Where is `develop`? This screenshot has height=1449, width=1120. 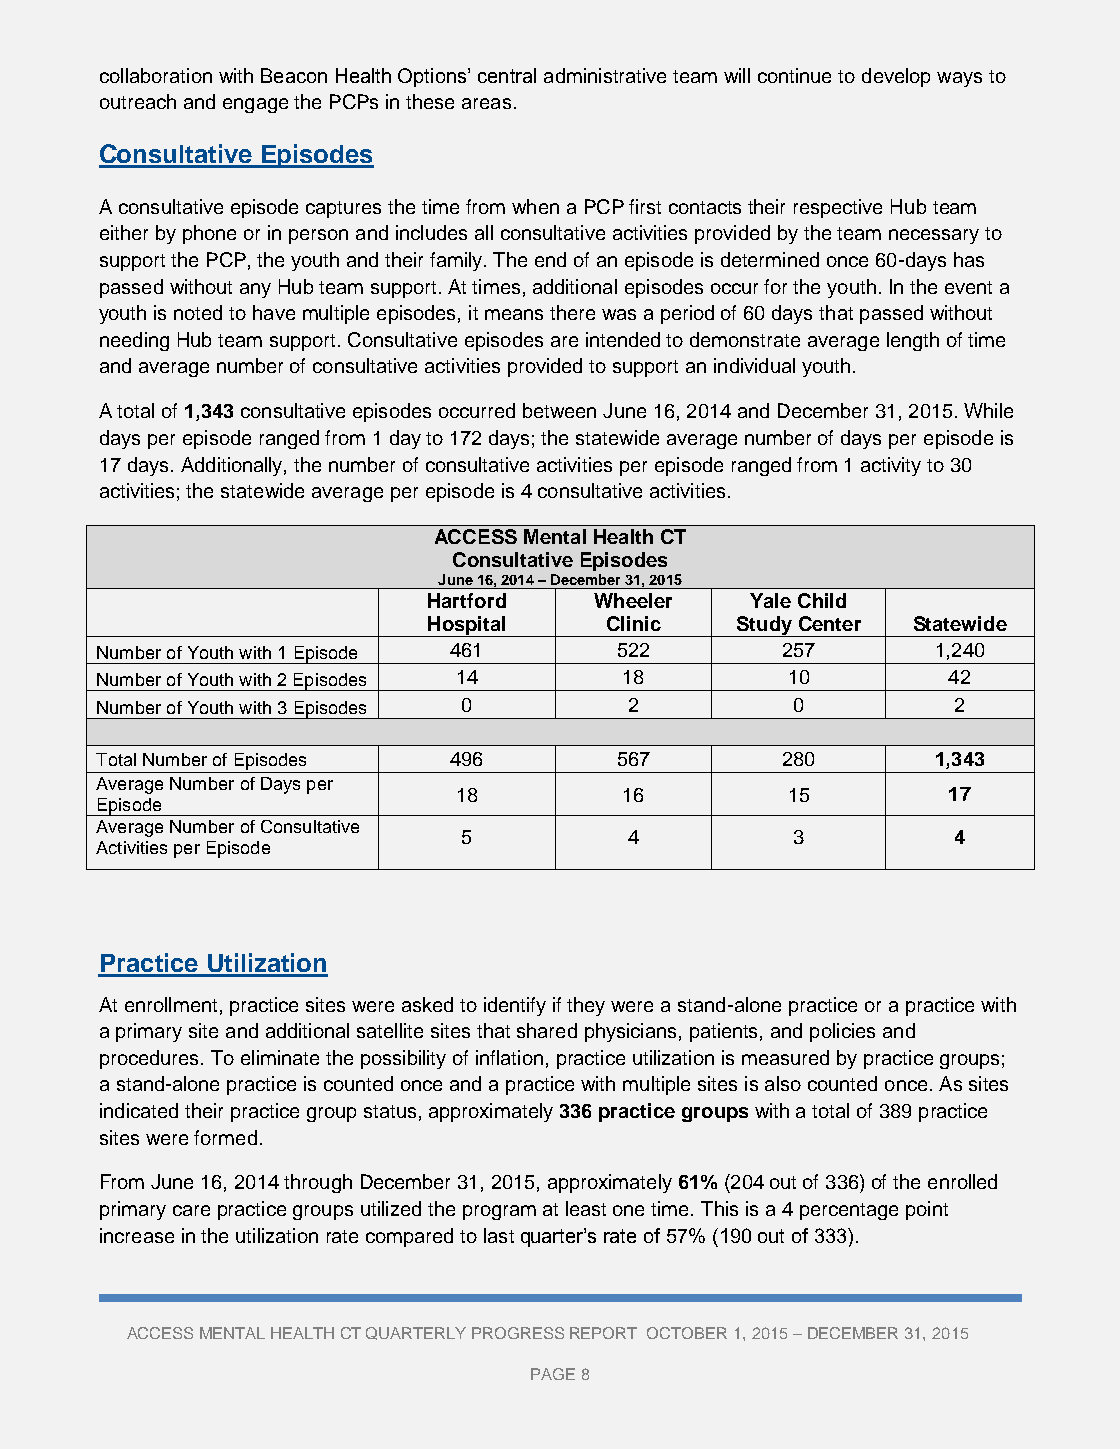
develop is located at coordinates (896, 77).
